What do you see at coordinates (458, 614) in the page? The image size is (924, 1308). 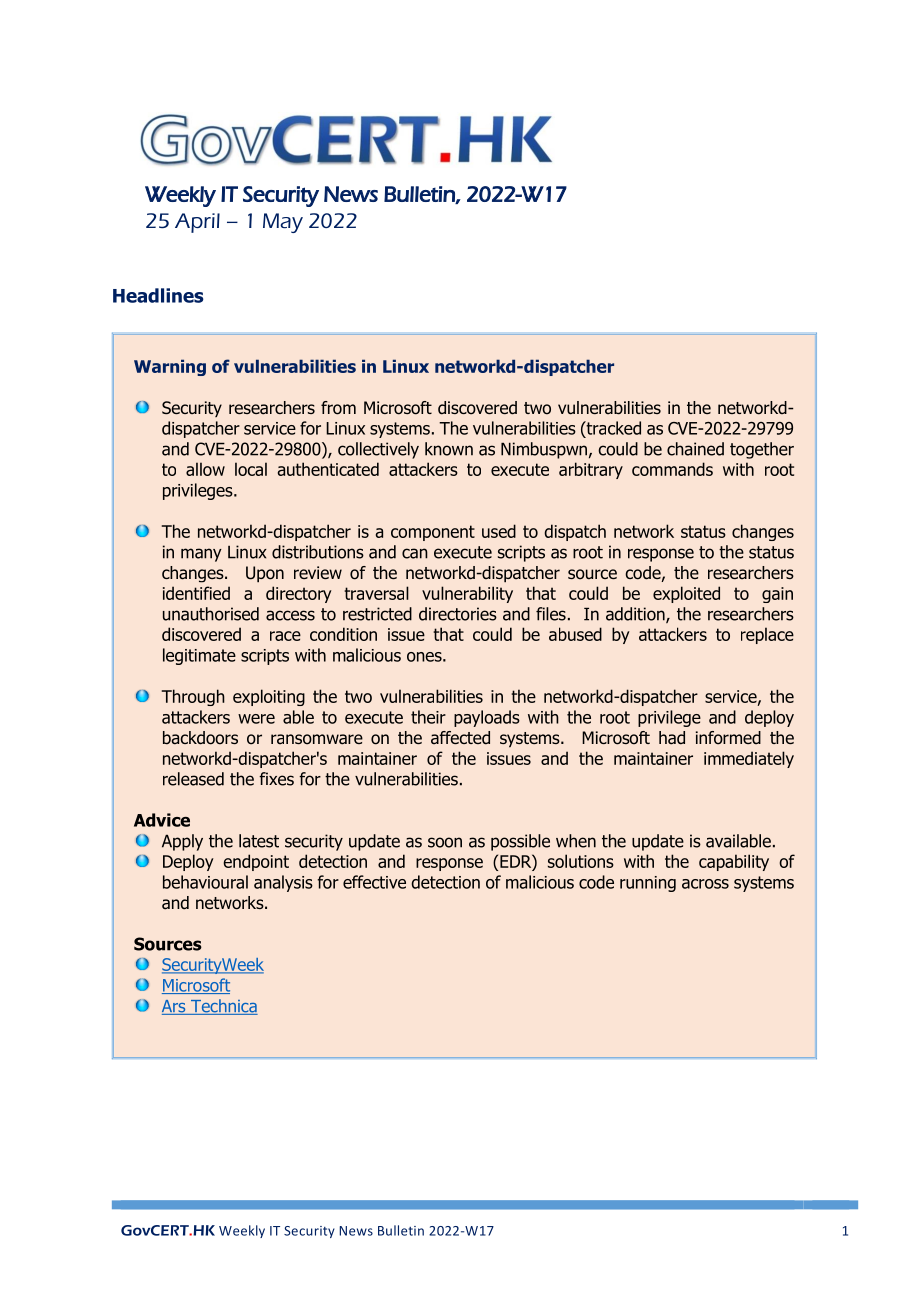 I see `directories` at bounding box center [458, 614].
